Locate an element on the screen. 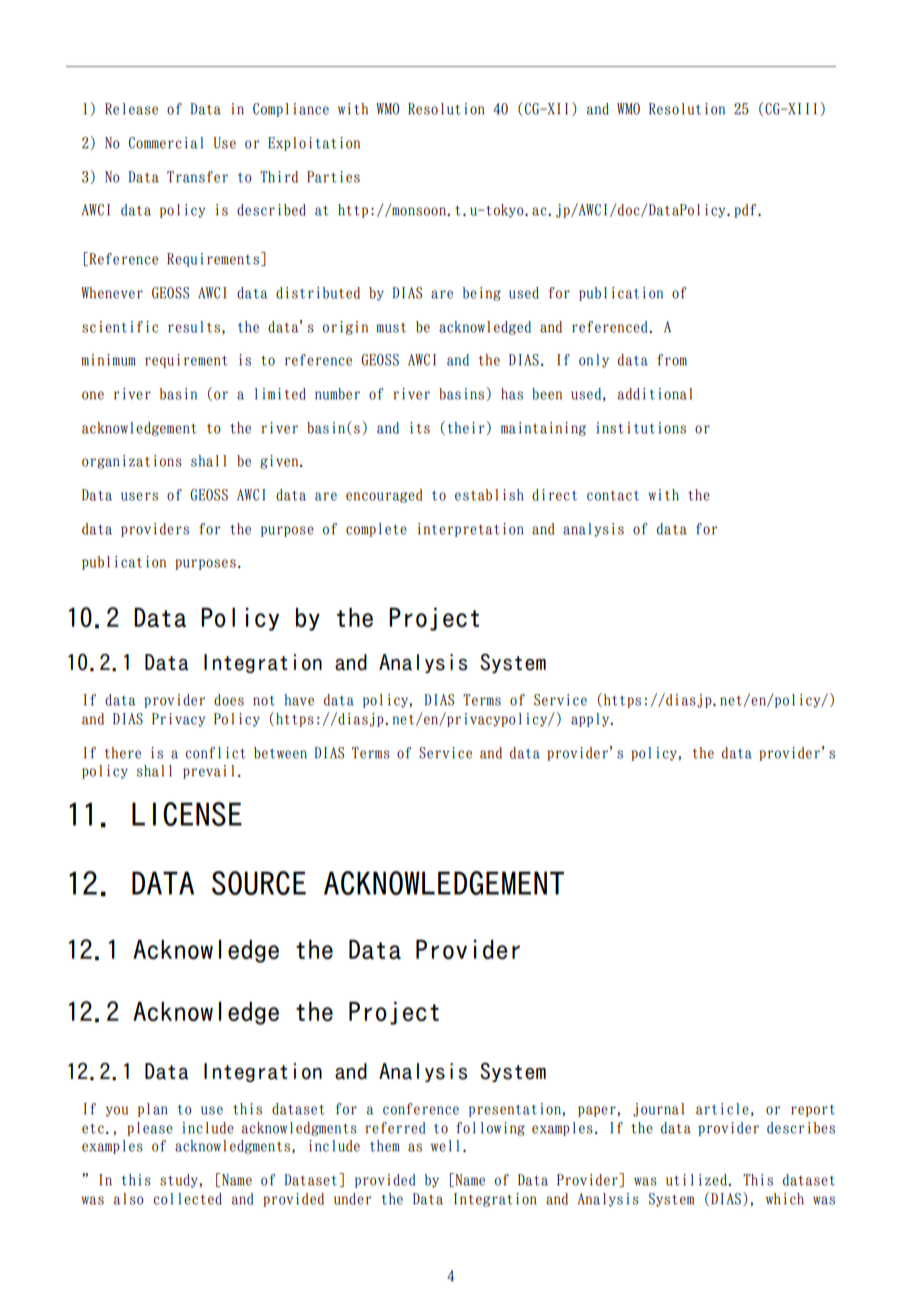 The height and width of the screenshot is (1308, 924). article is located at coordinates (722, 1109).
